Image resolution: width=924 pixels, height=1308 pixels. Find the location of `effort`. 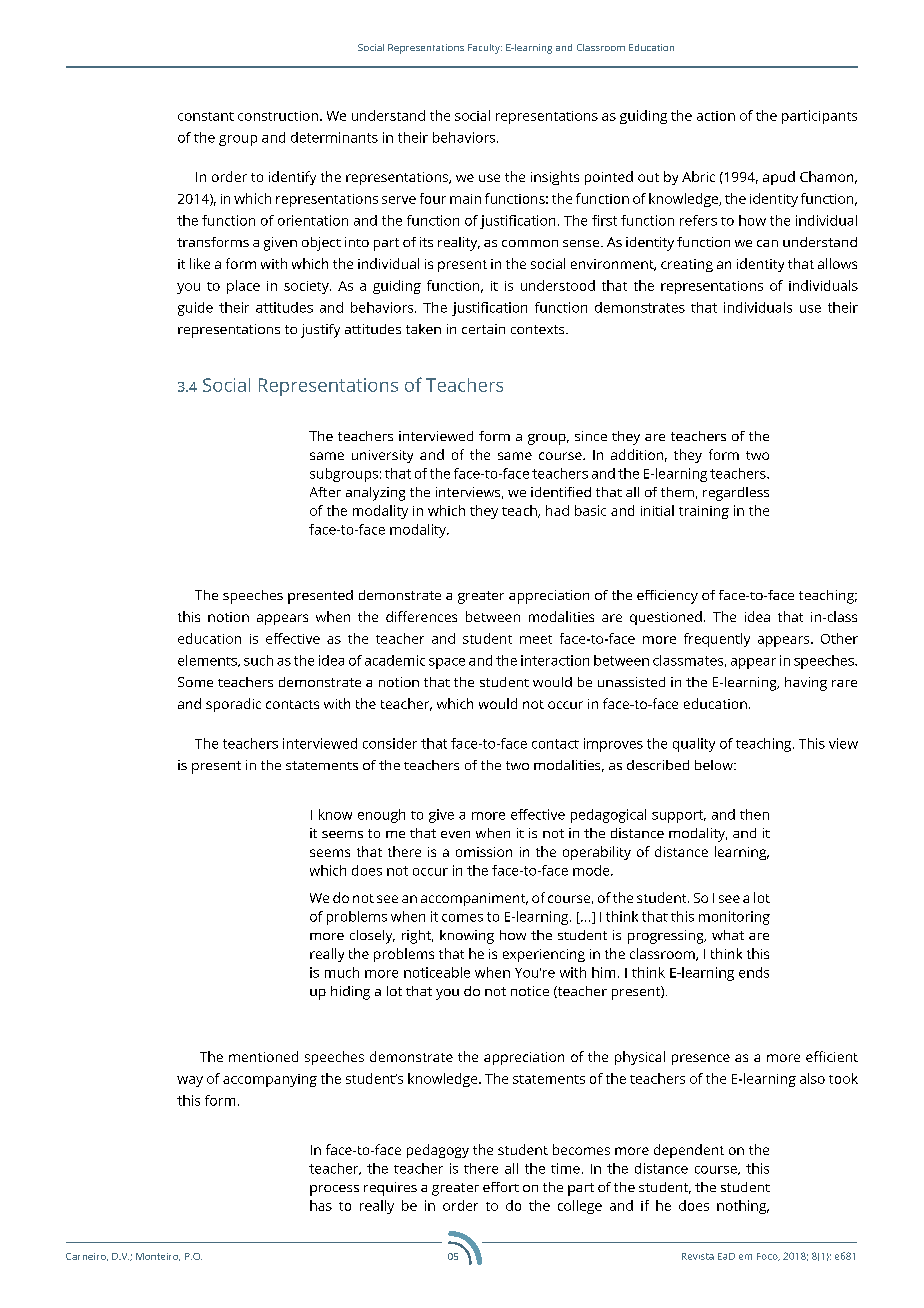

effort is located at coordinates (501, 1187).
